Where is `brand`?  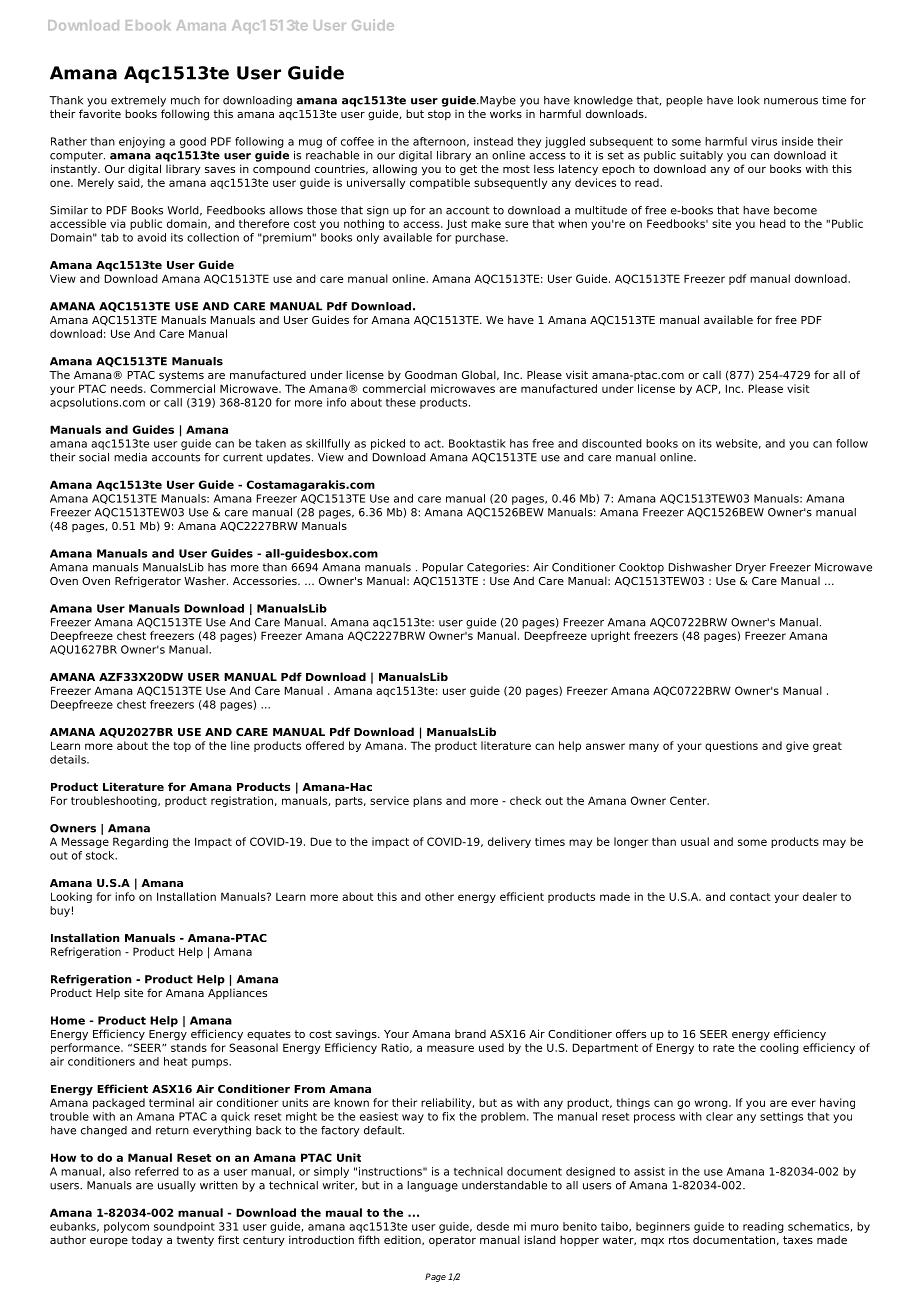
brand is located at coordinates (470, 1034).
